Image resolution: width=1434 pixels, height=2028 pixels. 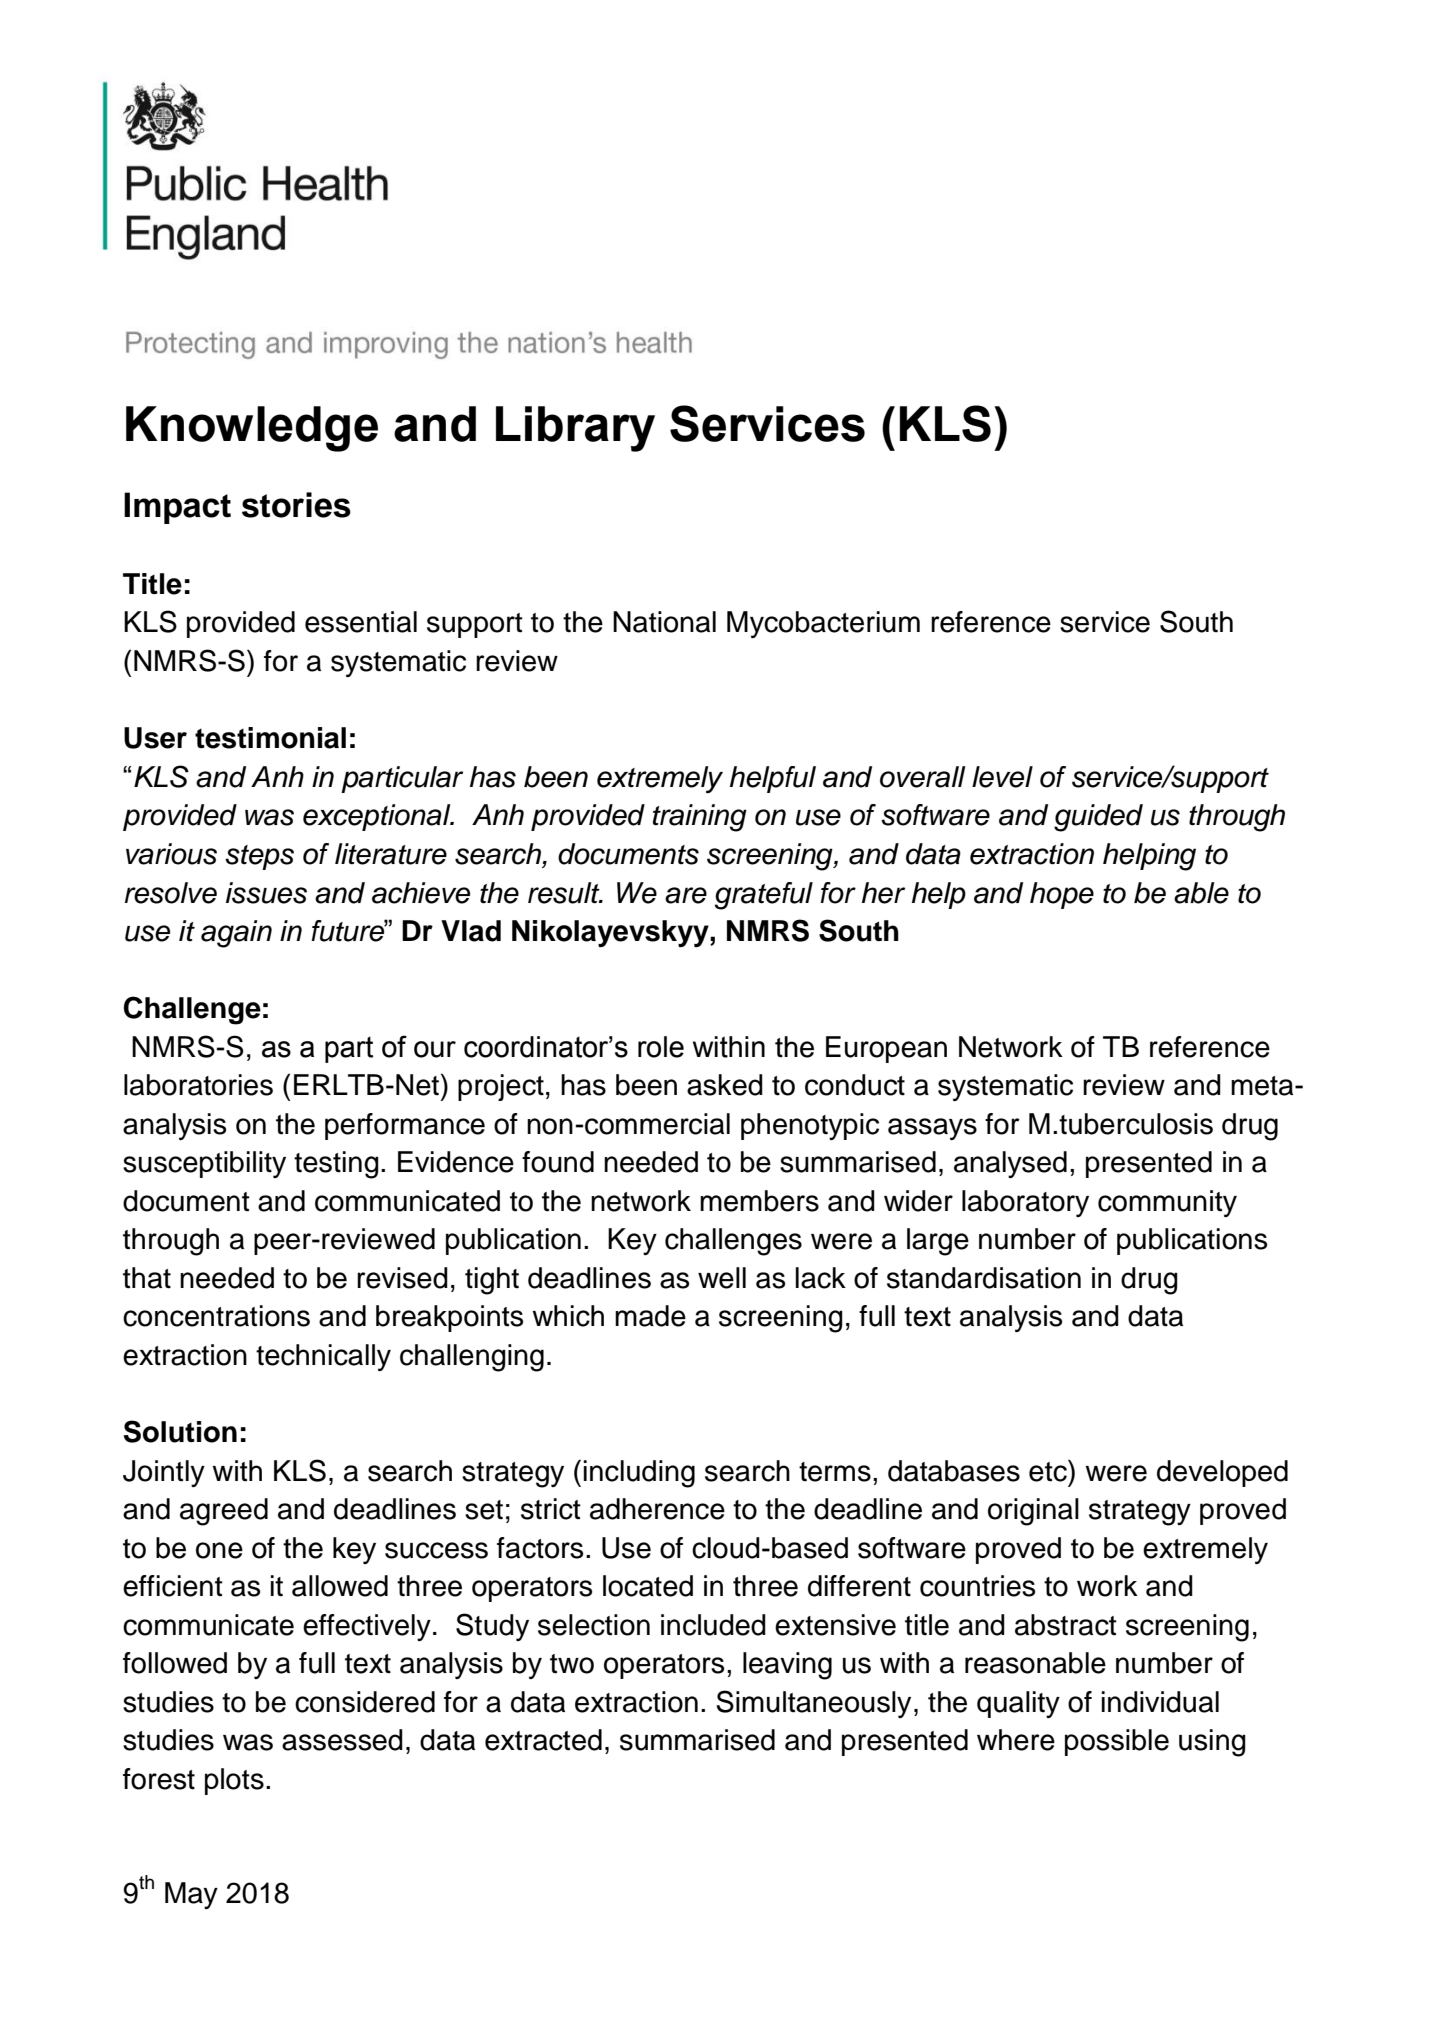 What do you see at coordinates (759, 1201) in the document?
I see `members` at bounding box center [759, 1201].
